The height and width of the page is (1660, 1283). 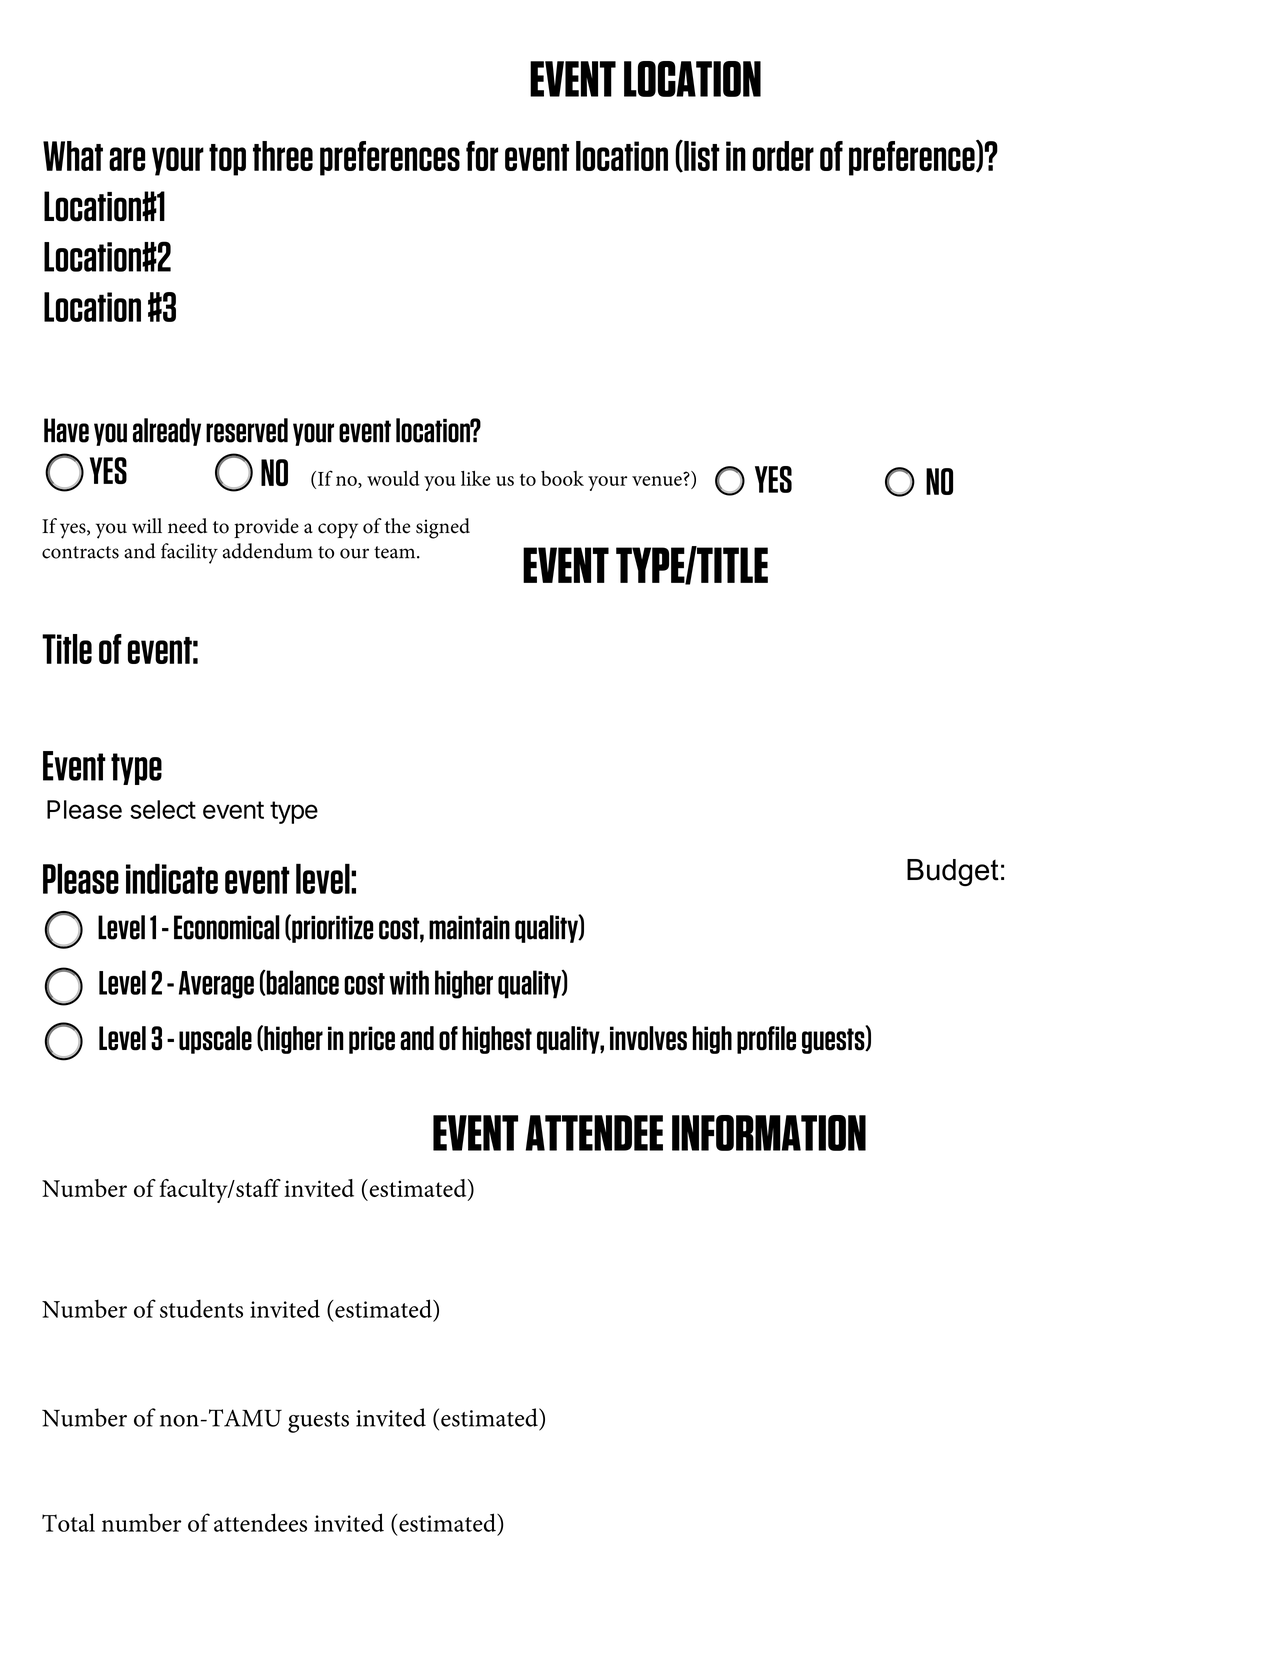 What do you see at coordinates (469, 927) in the page?
I see `maintain` at bounding box center [469, 927].
